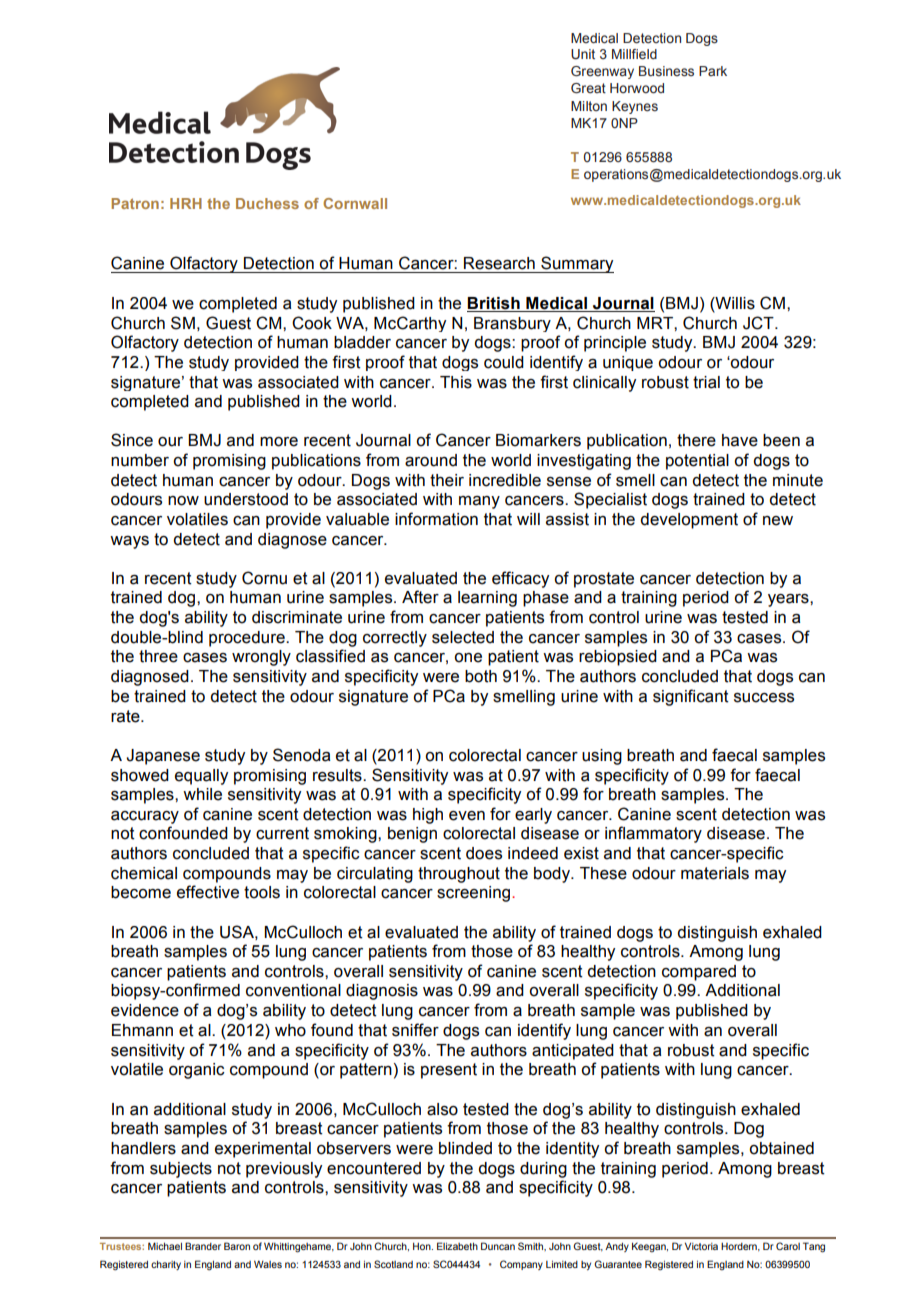  Describe the element at coordinates (764, 698) in the document. I see `success` at that location.
